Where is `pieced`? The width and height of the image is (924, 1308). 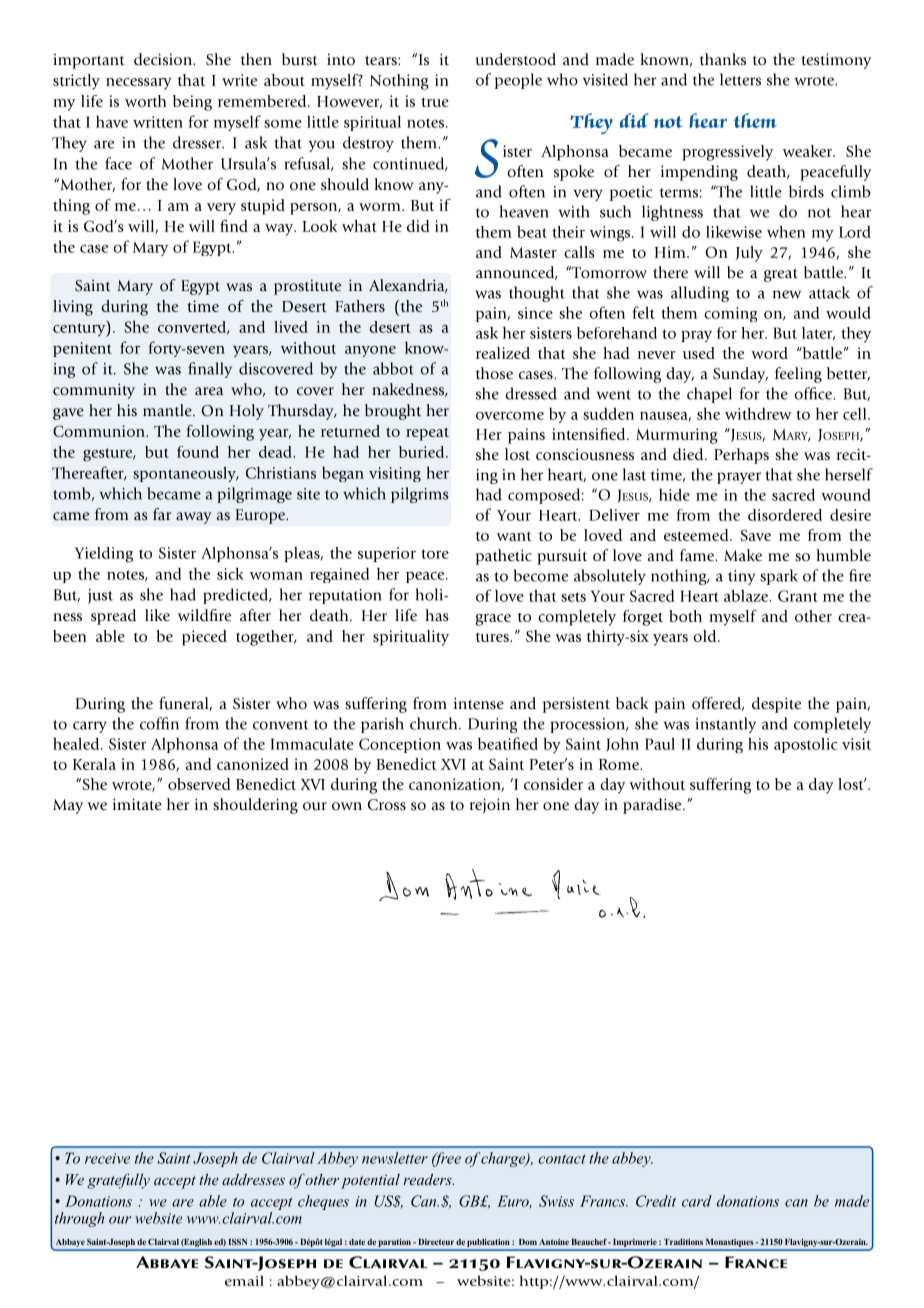 pieced is located at coordinates (204, 638).
